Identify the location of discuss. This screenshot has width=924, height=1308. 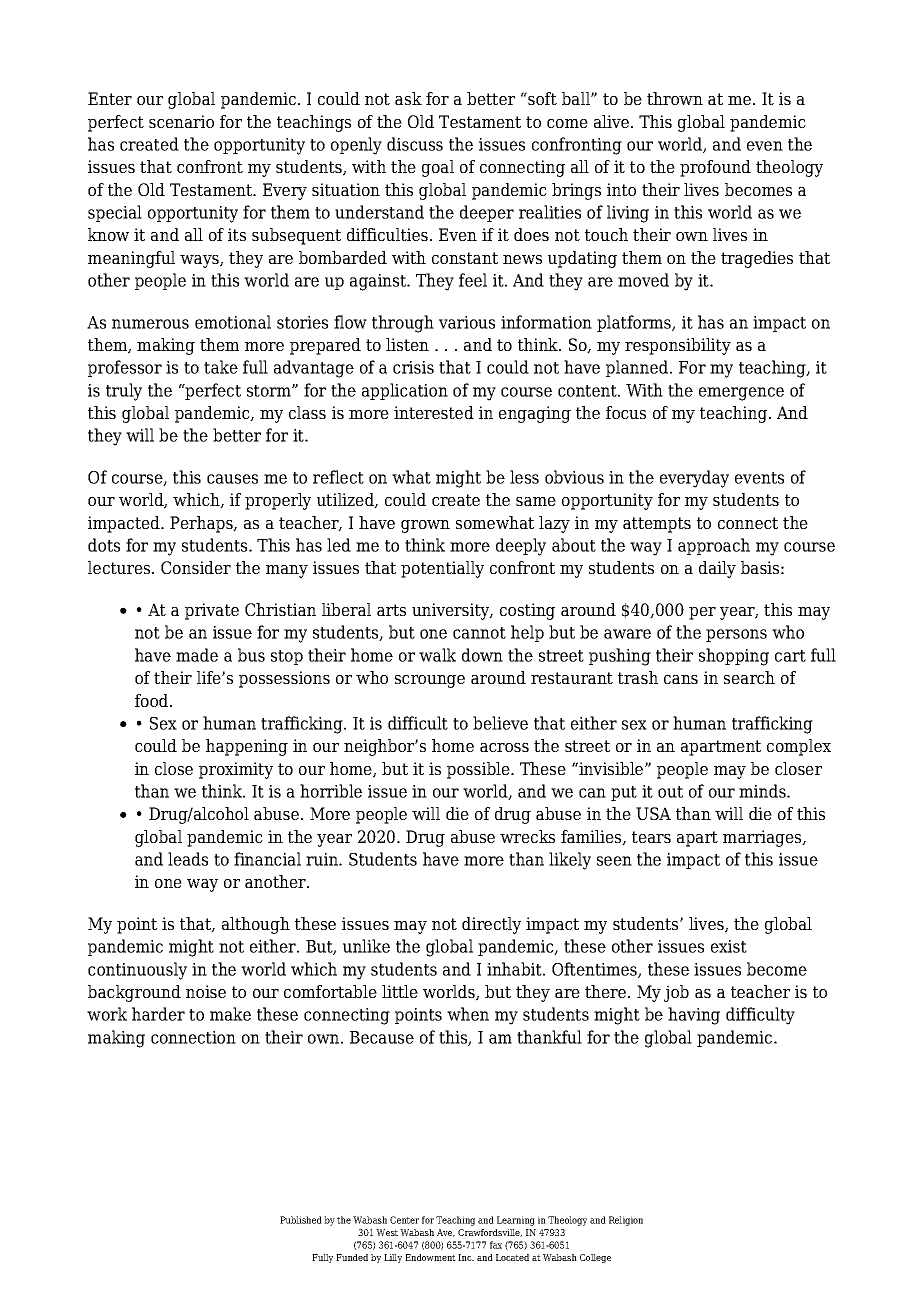
(415, 144).
